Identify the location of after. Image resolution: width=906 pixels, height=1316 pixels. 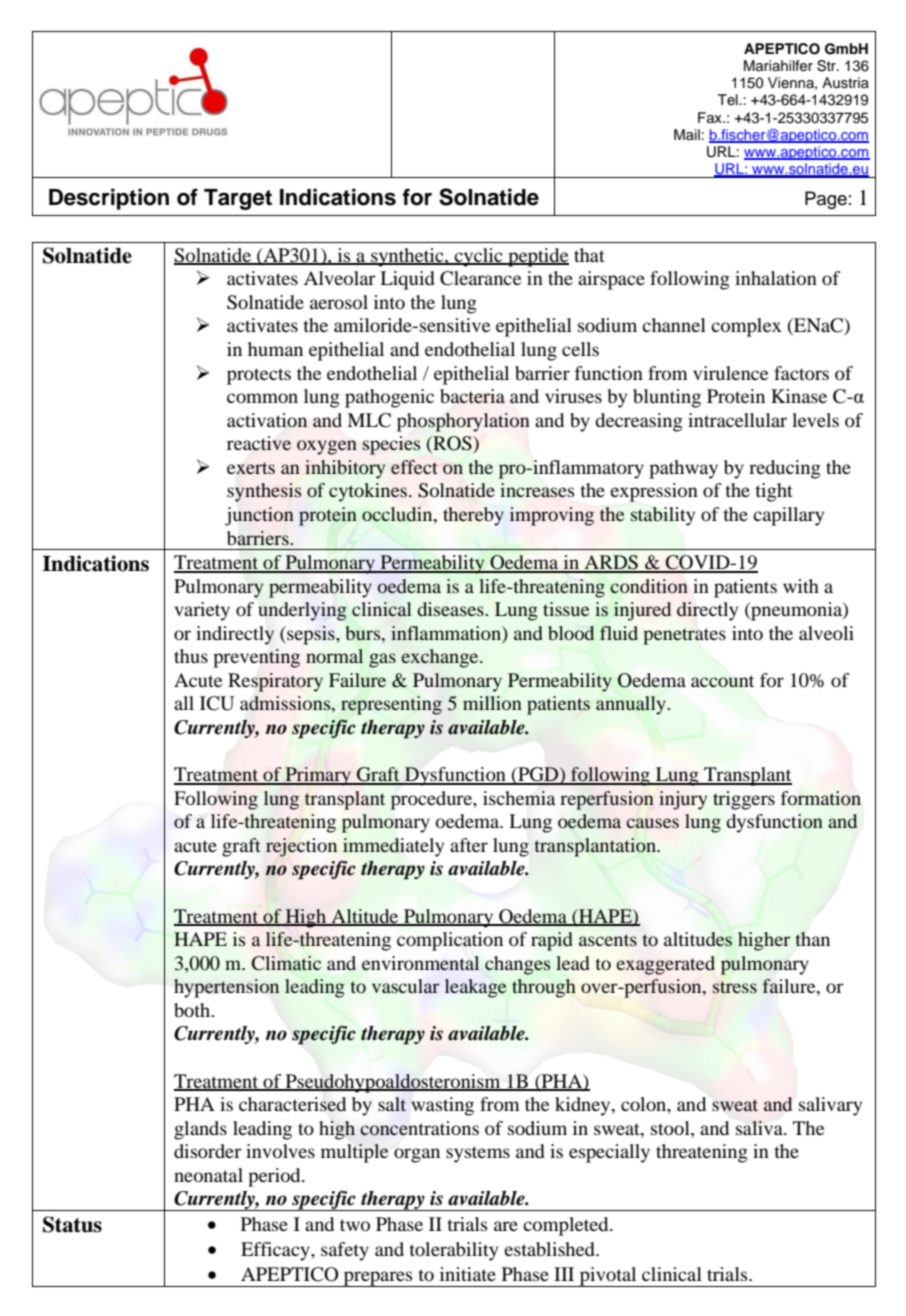
(469, 845).
